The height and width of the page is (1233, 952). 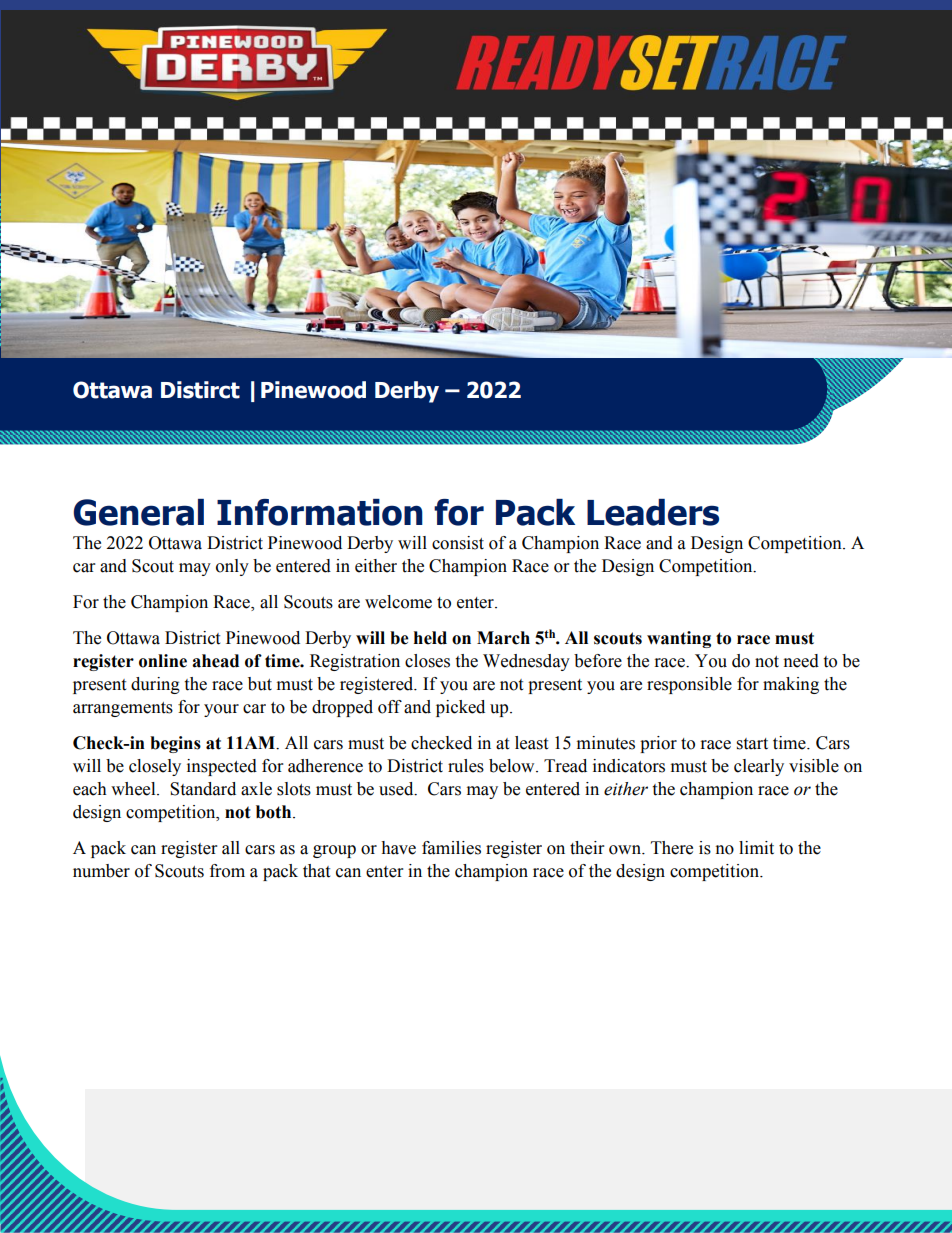 What do you see at coordinates (466, 766) in the page?
I see `rules` at bounding box center [466, 766].
